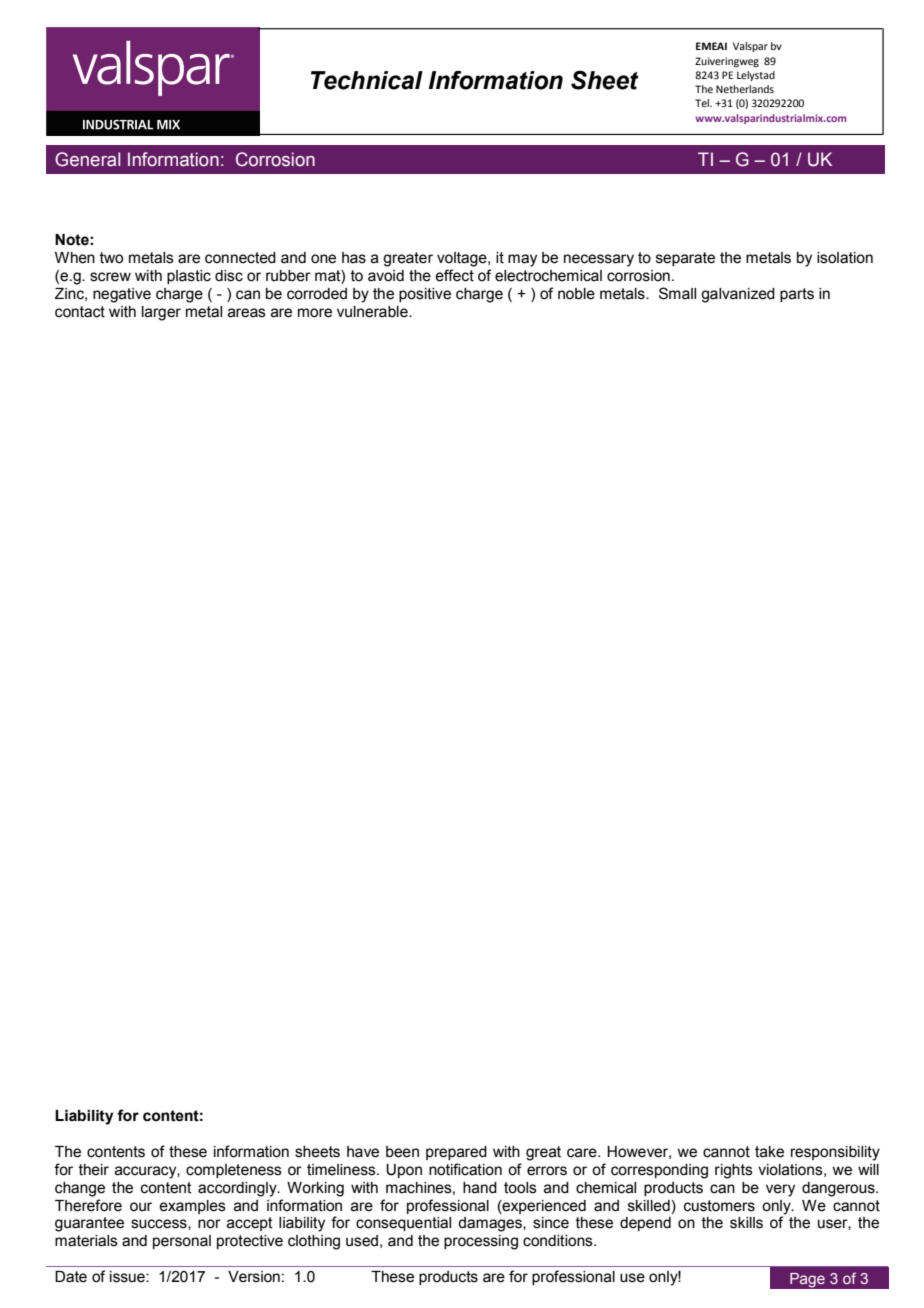 The width and height of the screenshot is (924, 1308). I want to click on personal, so click(182, 1242).
